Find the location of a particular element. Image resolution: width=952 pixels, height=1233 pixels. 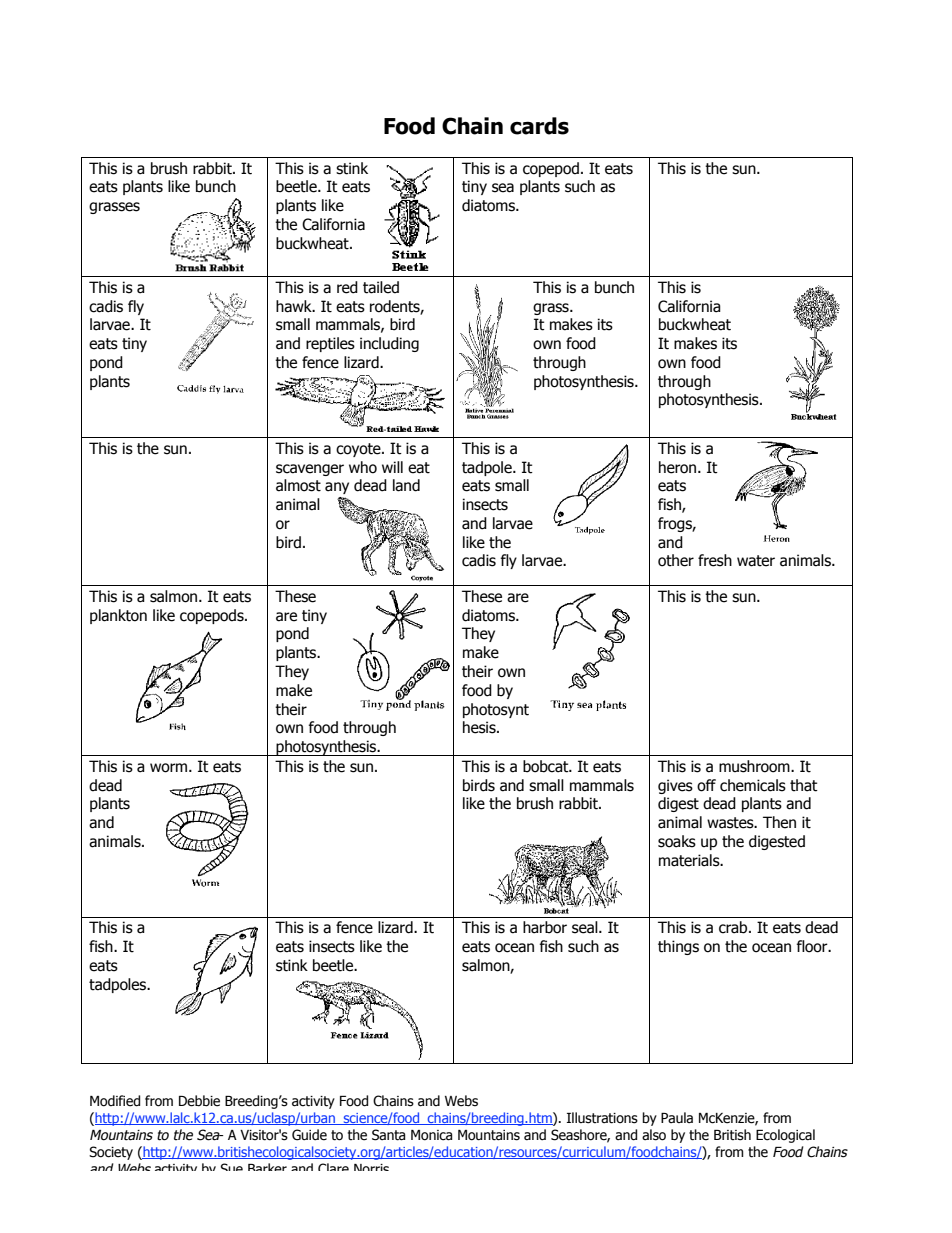

tailed is located at coordinates (381, 287).
